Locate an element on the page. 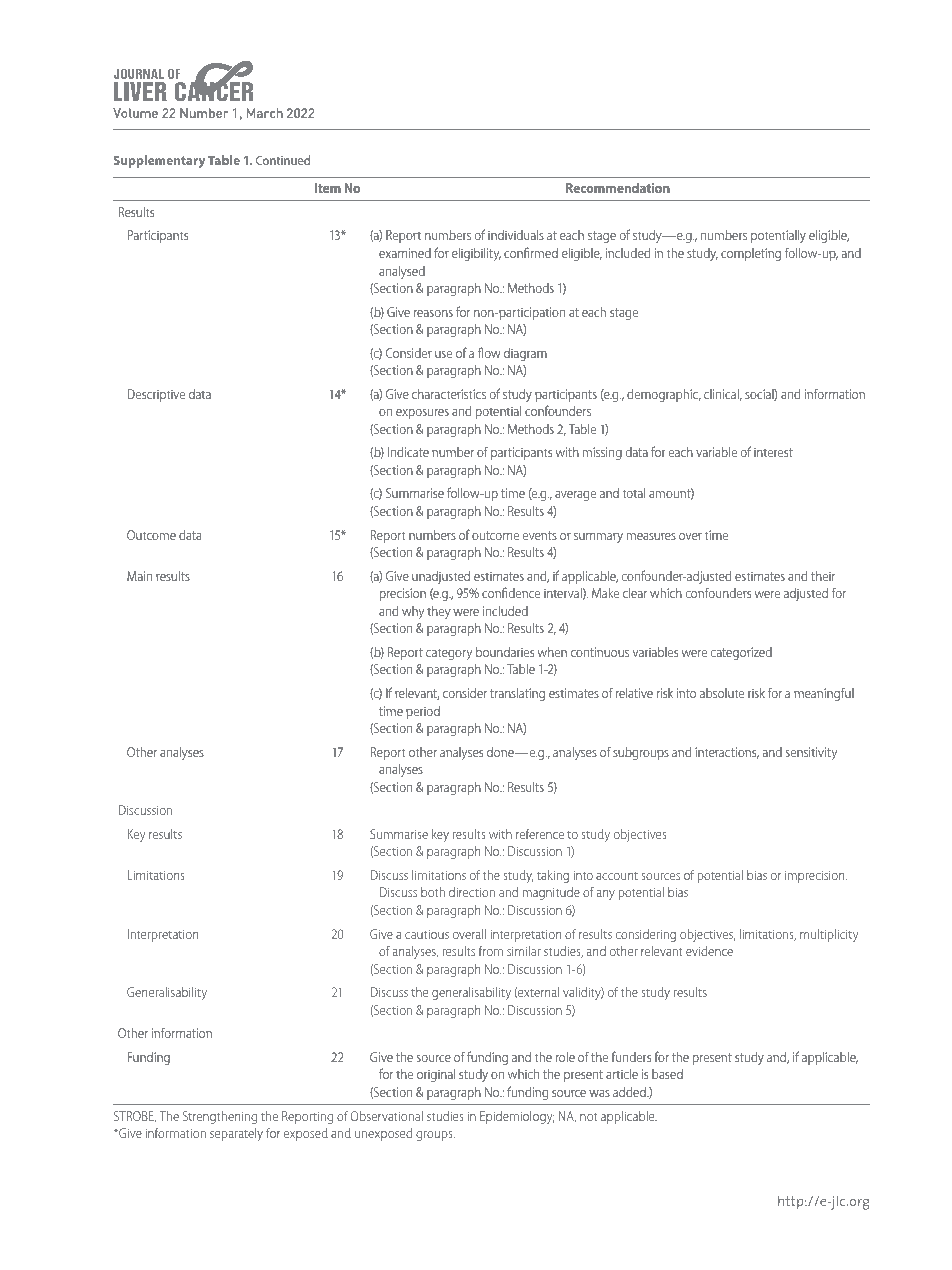 Image resolution: width=952 pixels, height=1270 pixels. reference is located at coordinates (540, 833).
